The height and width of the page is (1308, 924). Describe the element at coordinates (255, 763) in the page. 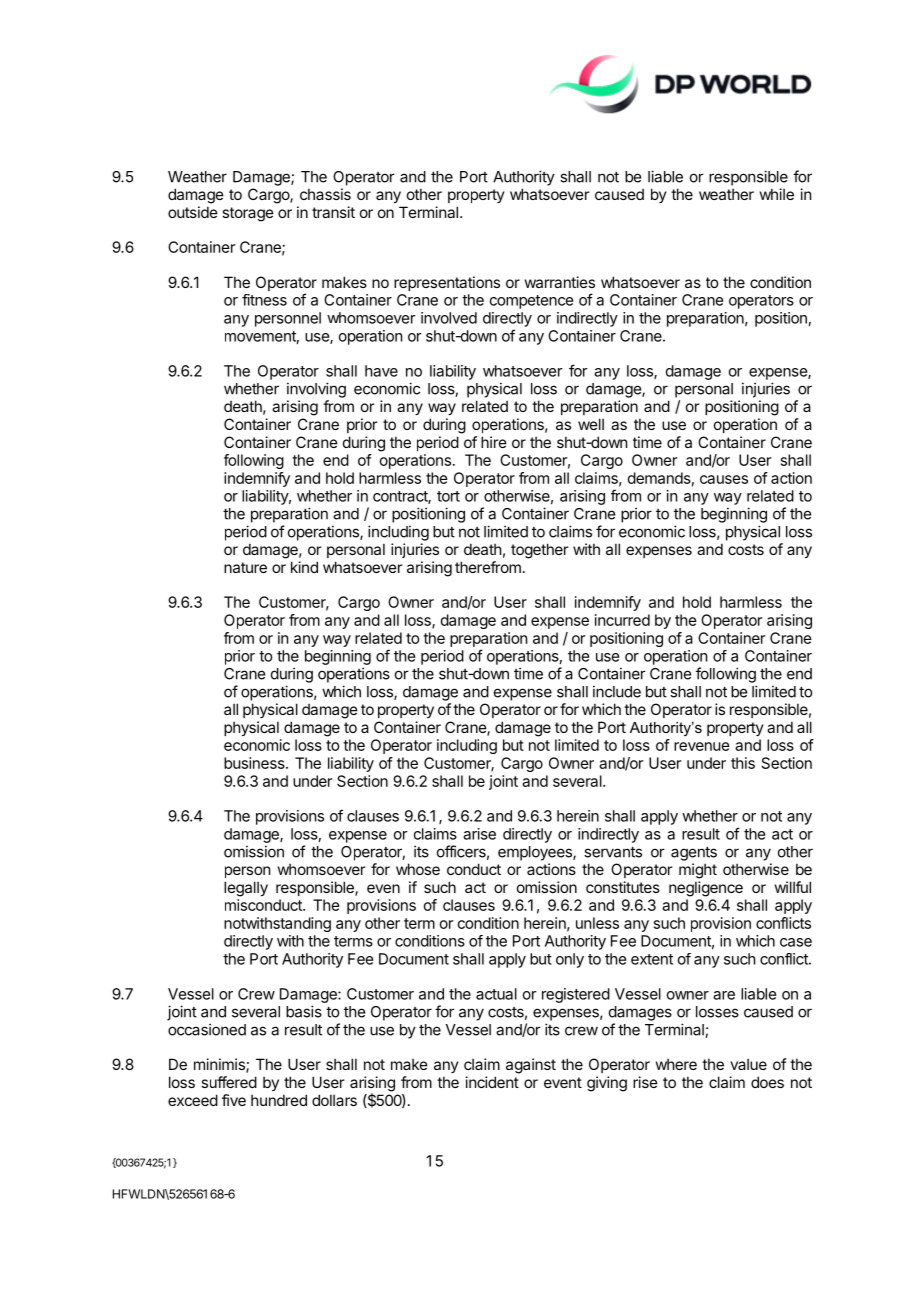

I see `business` at that location.
